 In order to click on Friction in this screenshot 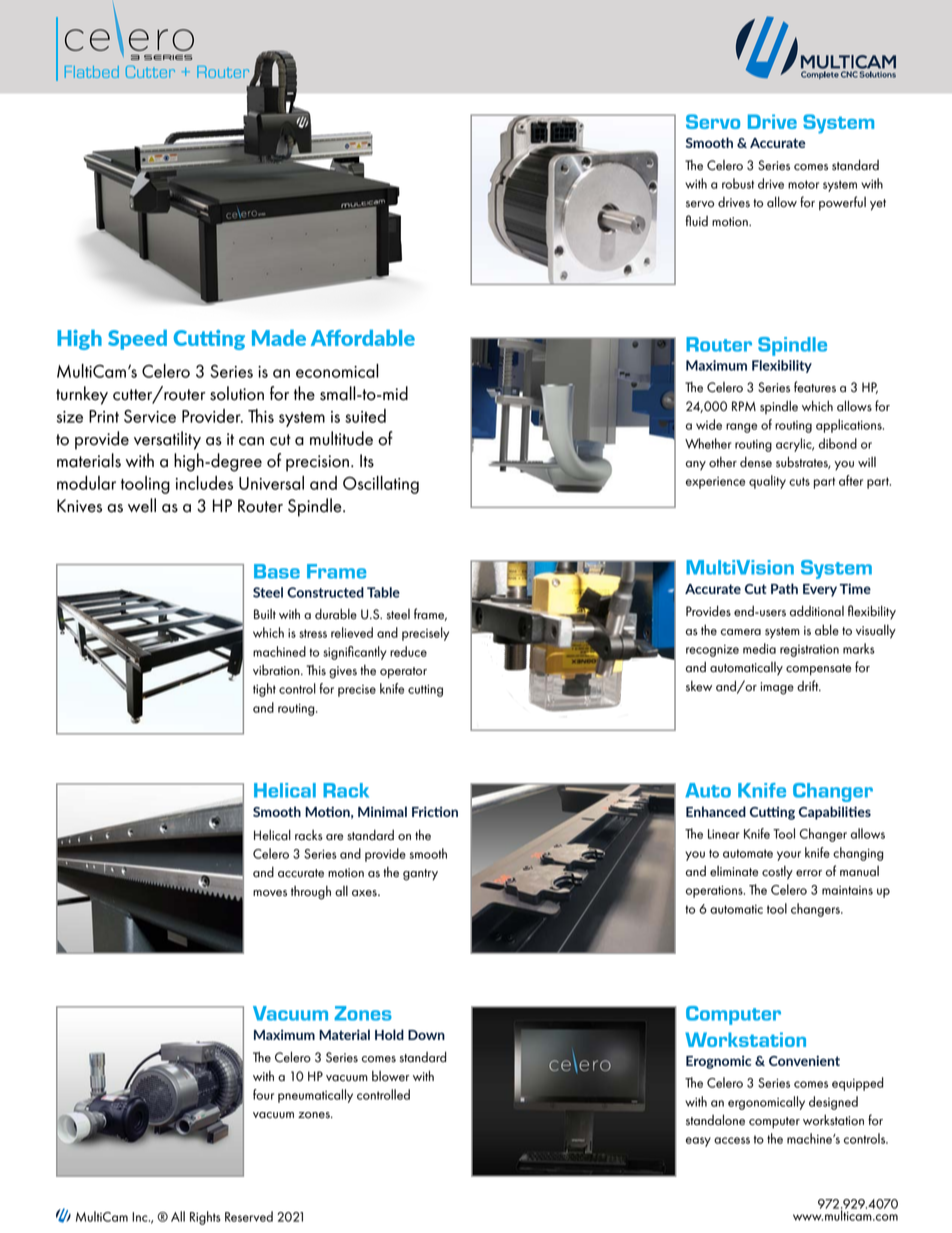, I will do `click(435, 811)`.
